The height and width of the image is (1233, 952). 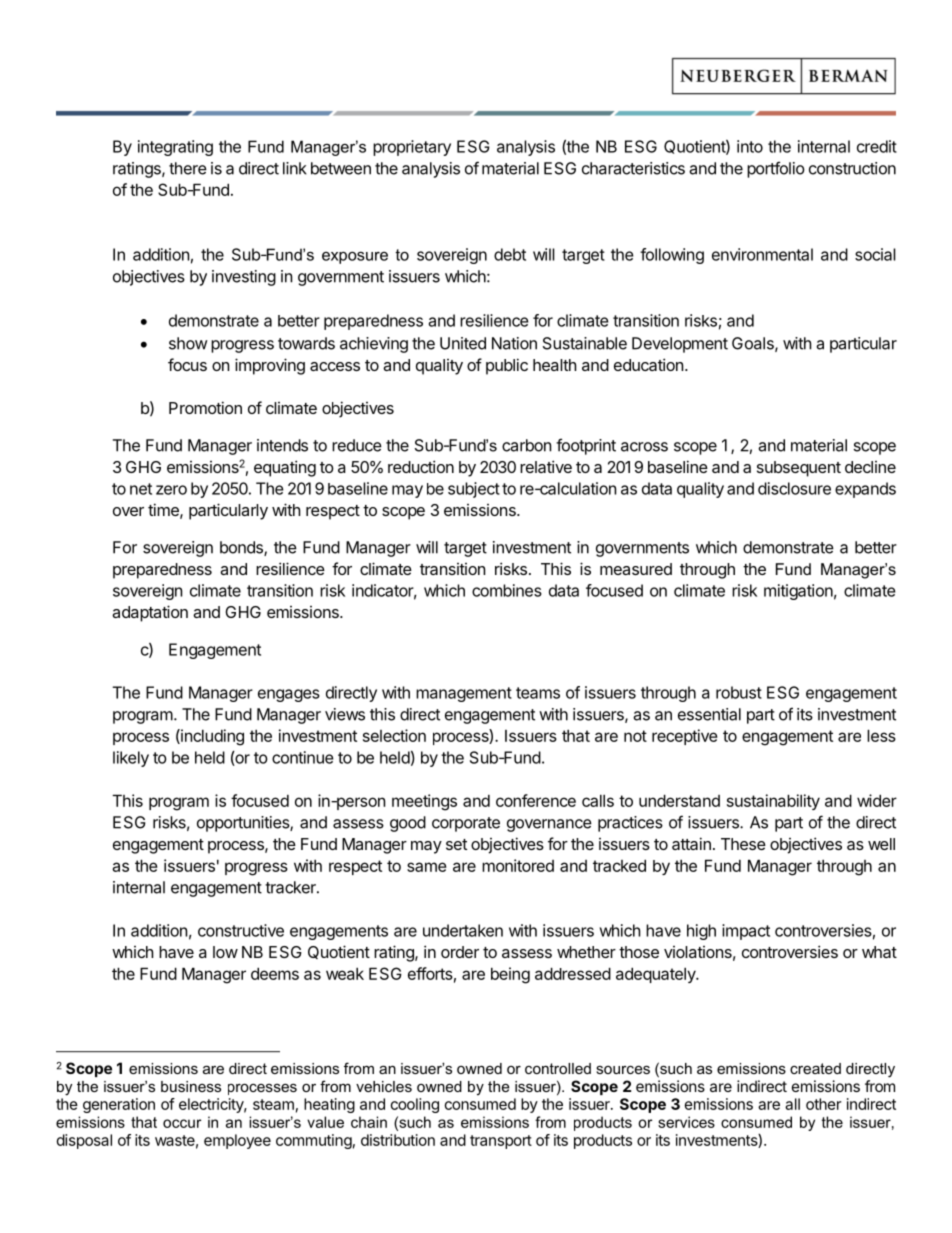 I want to click on there, so click(x=188, y=168).
